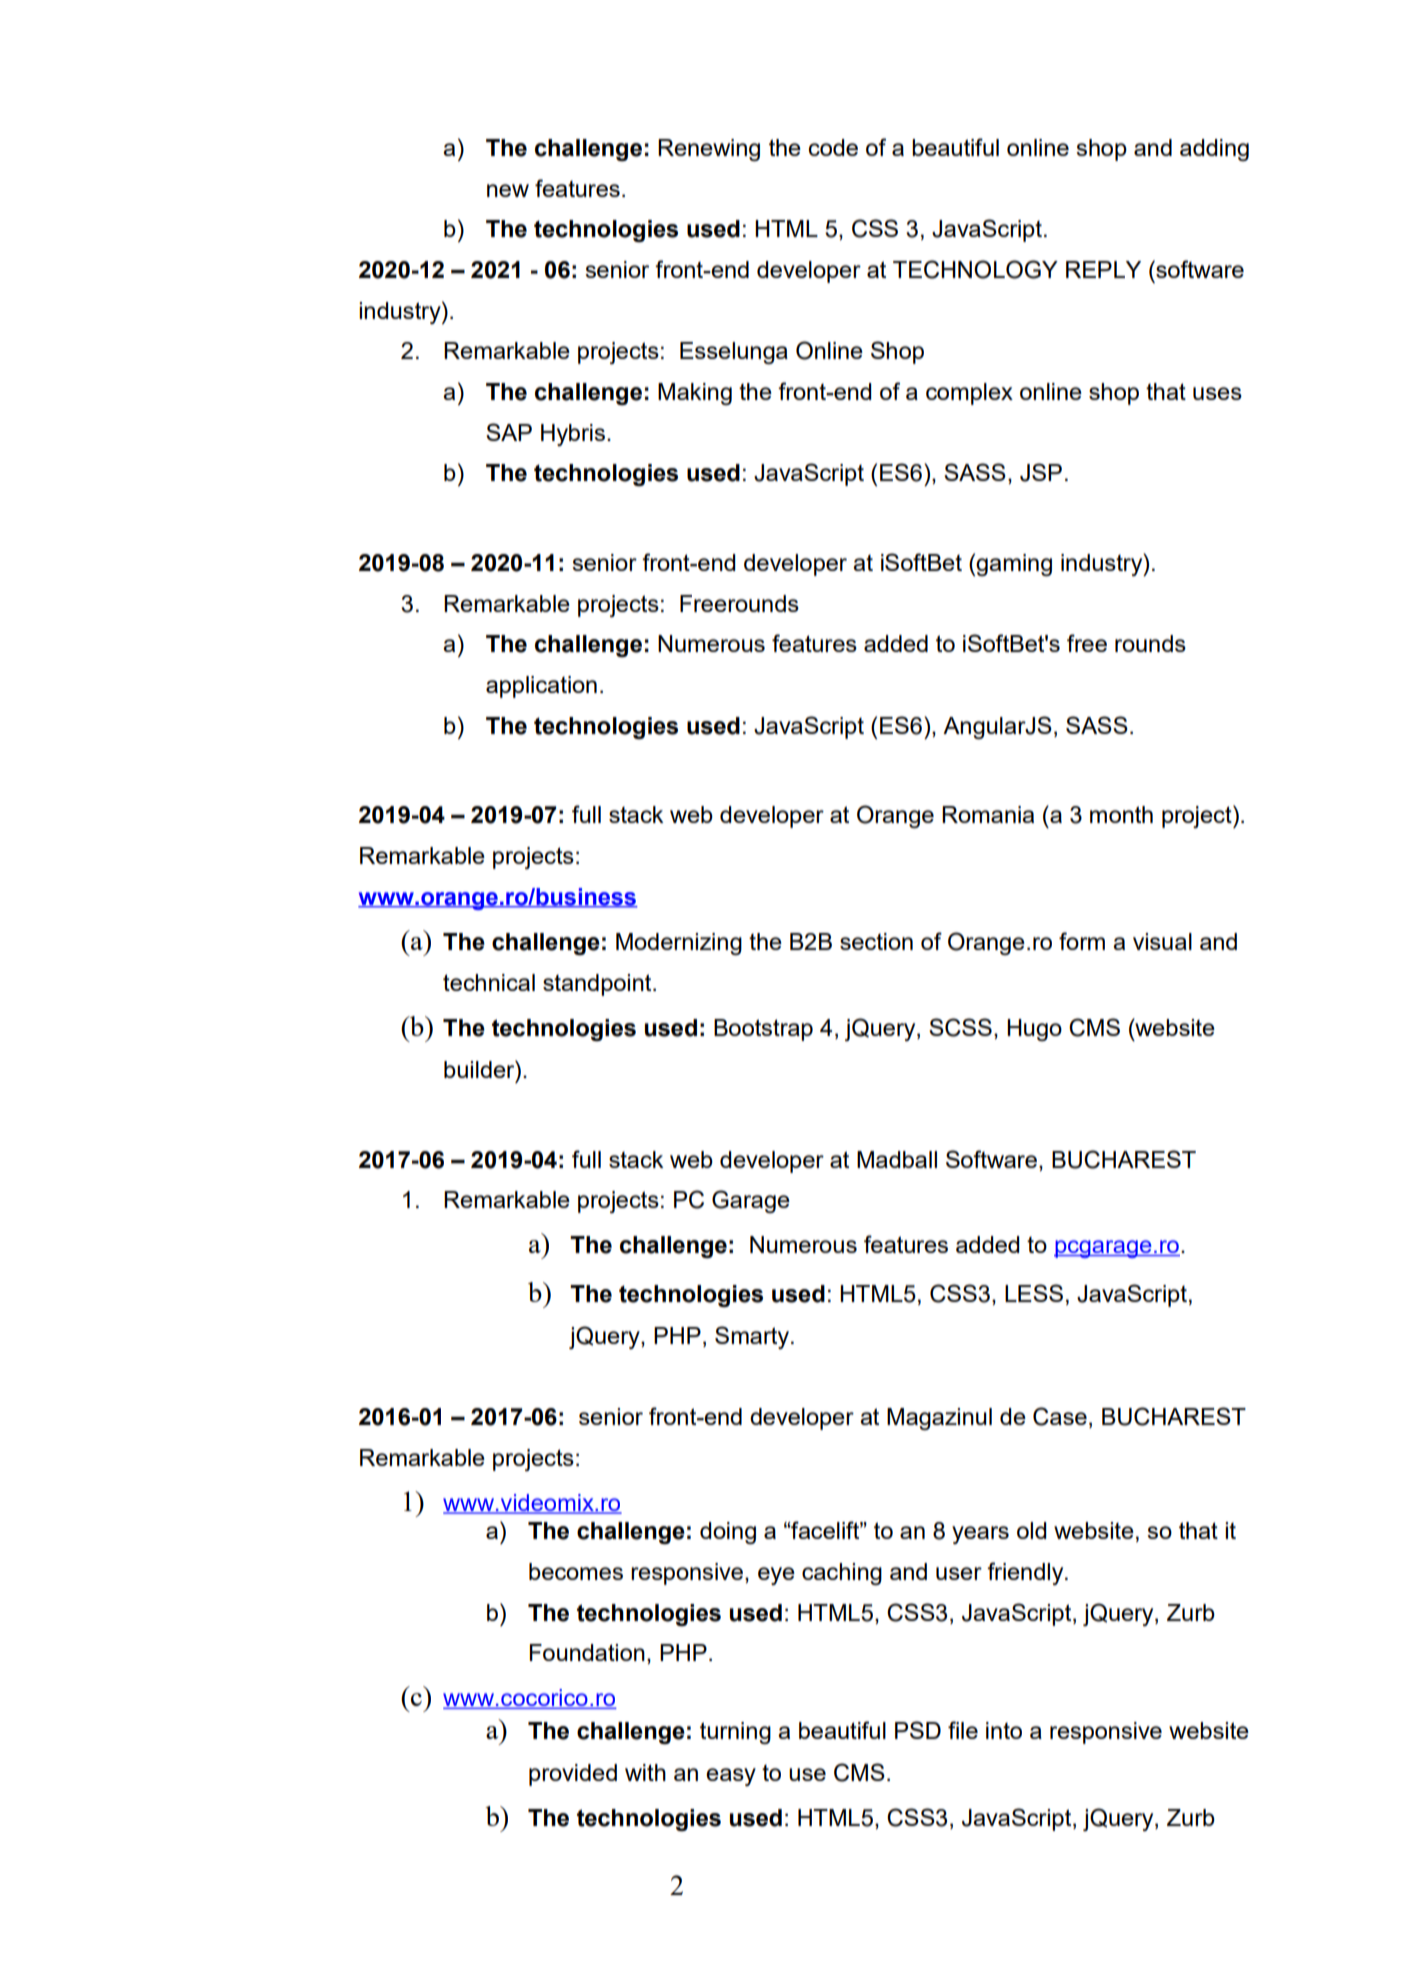  What do you see at coordinates (1103, 269) in the screenshot?
I see `REPLY` at bounding box center [1103, 269].
